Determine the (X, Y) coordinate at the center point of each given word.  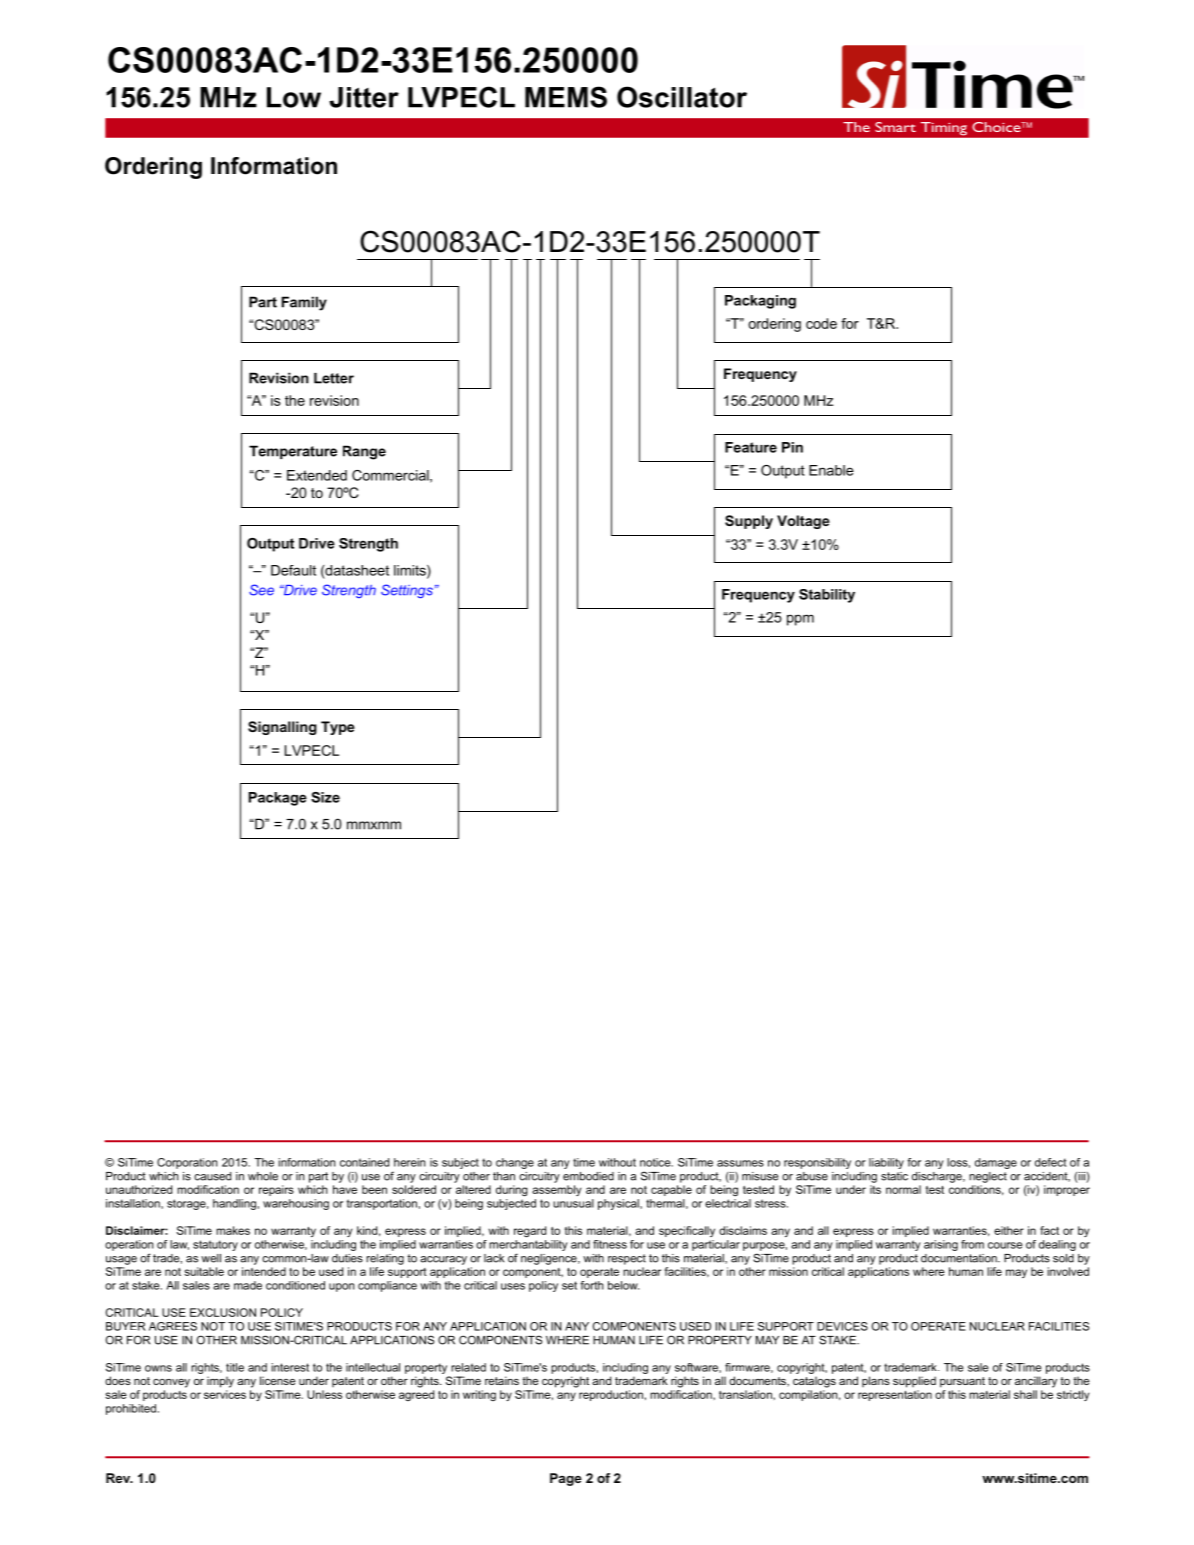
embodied (588, 1176)
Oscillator (682, 97)
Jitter (364, 97)
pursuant (962, 1382)
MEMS (566, 97)
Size (325, 797)
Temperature (293, 452)
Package (278, 799)
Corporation (187, 1163)
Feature (751, 447)
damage (996, 1163)
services (225, 1394)
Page (566, 1479)
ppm (800, 620)
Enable (831, 470)
